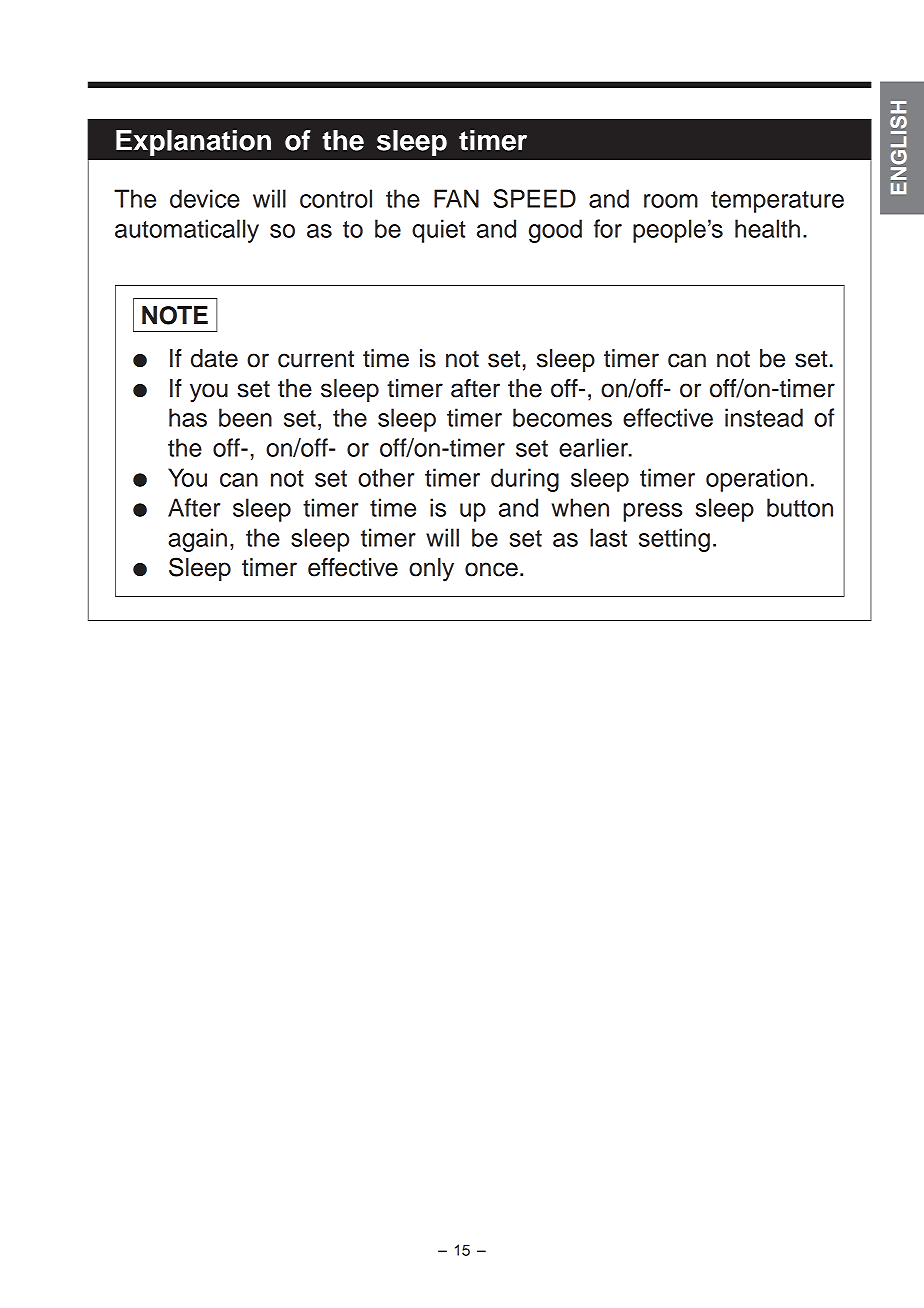 The width and height of the screenshot is (924, 1308). Describe the element at coordinates (187, 231) in the screenshot. I see `automatically` at that location.
